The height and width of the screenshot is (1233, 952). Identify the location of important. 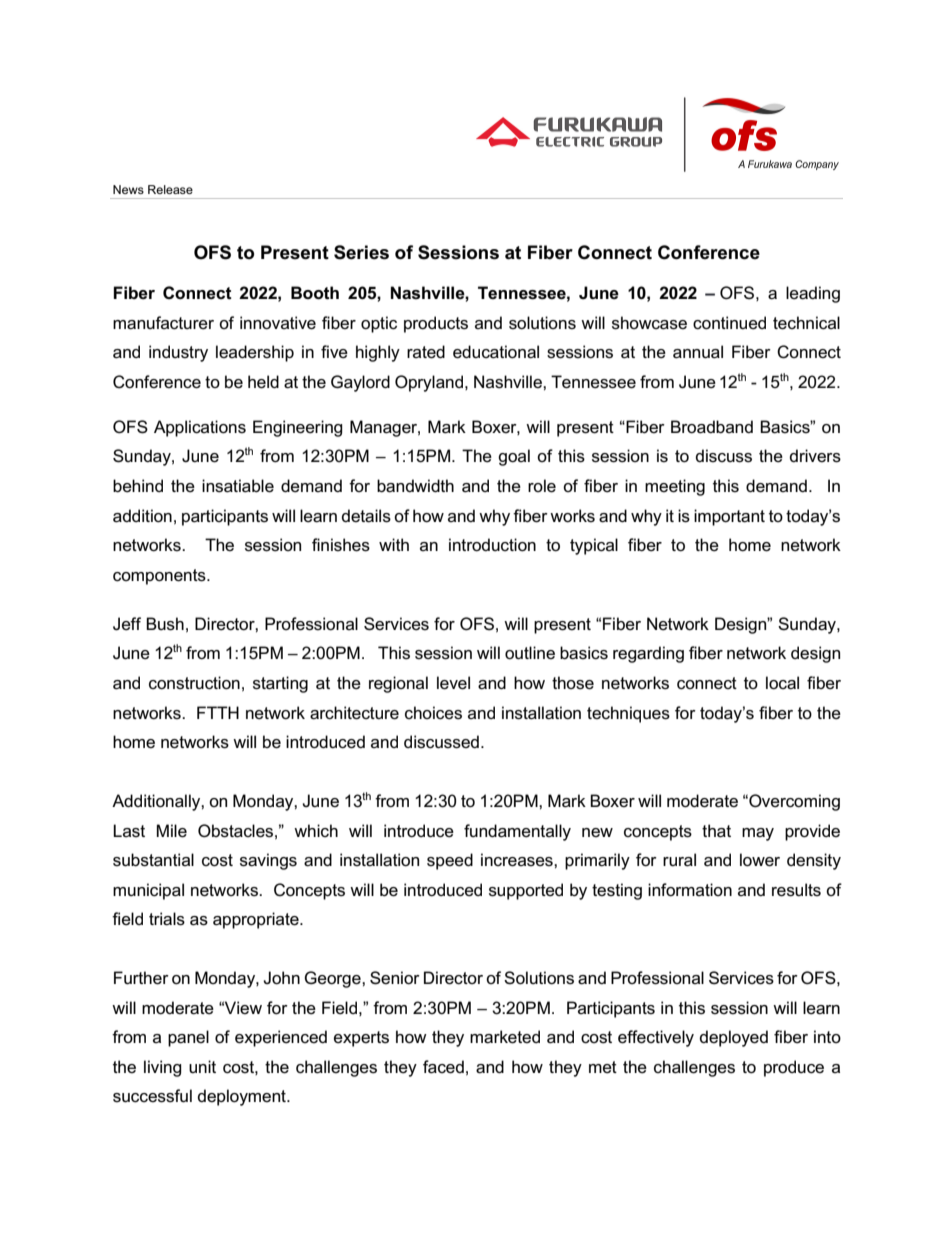
(729, 517).
